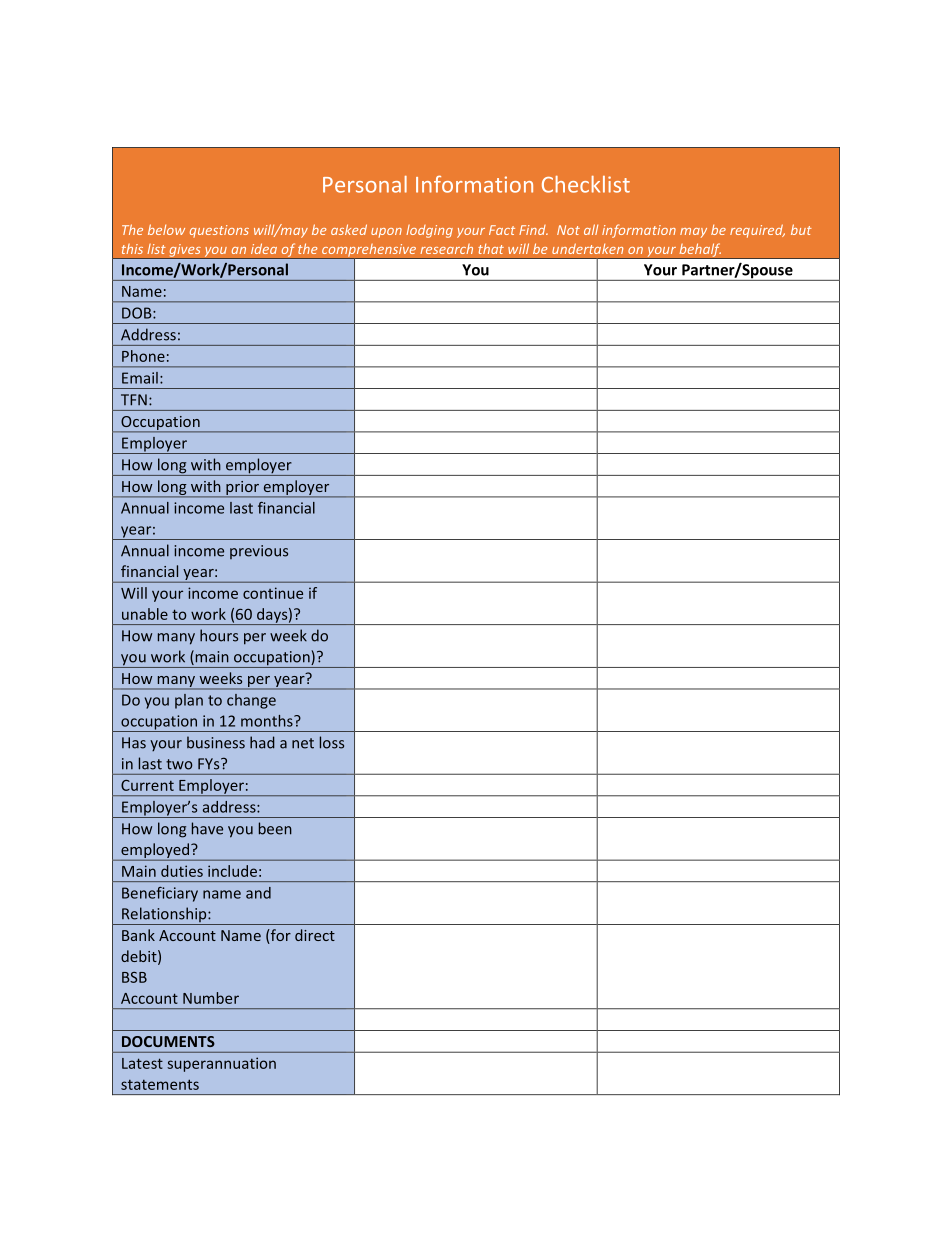 The width and height of the screenshot is (952, 1233). What do you see at coordinates (185, 251) in the screenshot?
I see `gives` at bounding box center [185, 251].
